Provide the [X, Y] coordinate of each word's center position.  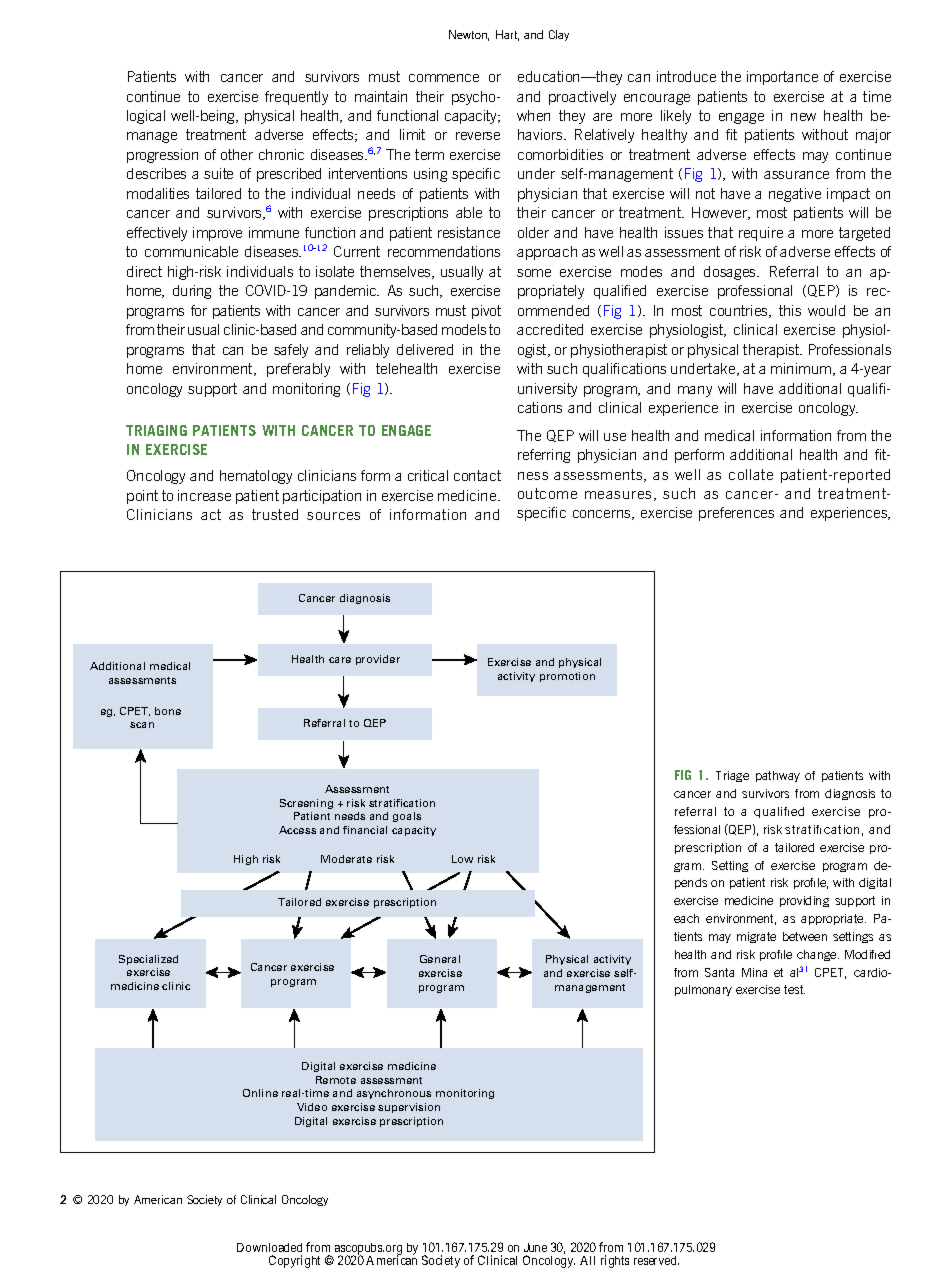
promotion [567, 677]
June [535, 1247]
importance [782, 78]
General [440, 959]
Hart [507, 35]
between [805, 936]
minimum [802, 369]
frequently [296, 98]
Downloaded [269, 1247]
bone [168, 711]
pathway [778, 776]
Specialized [148, 960]
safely [291, 351]
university [547, 390]
